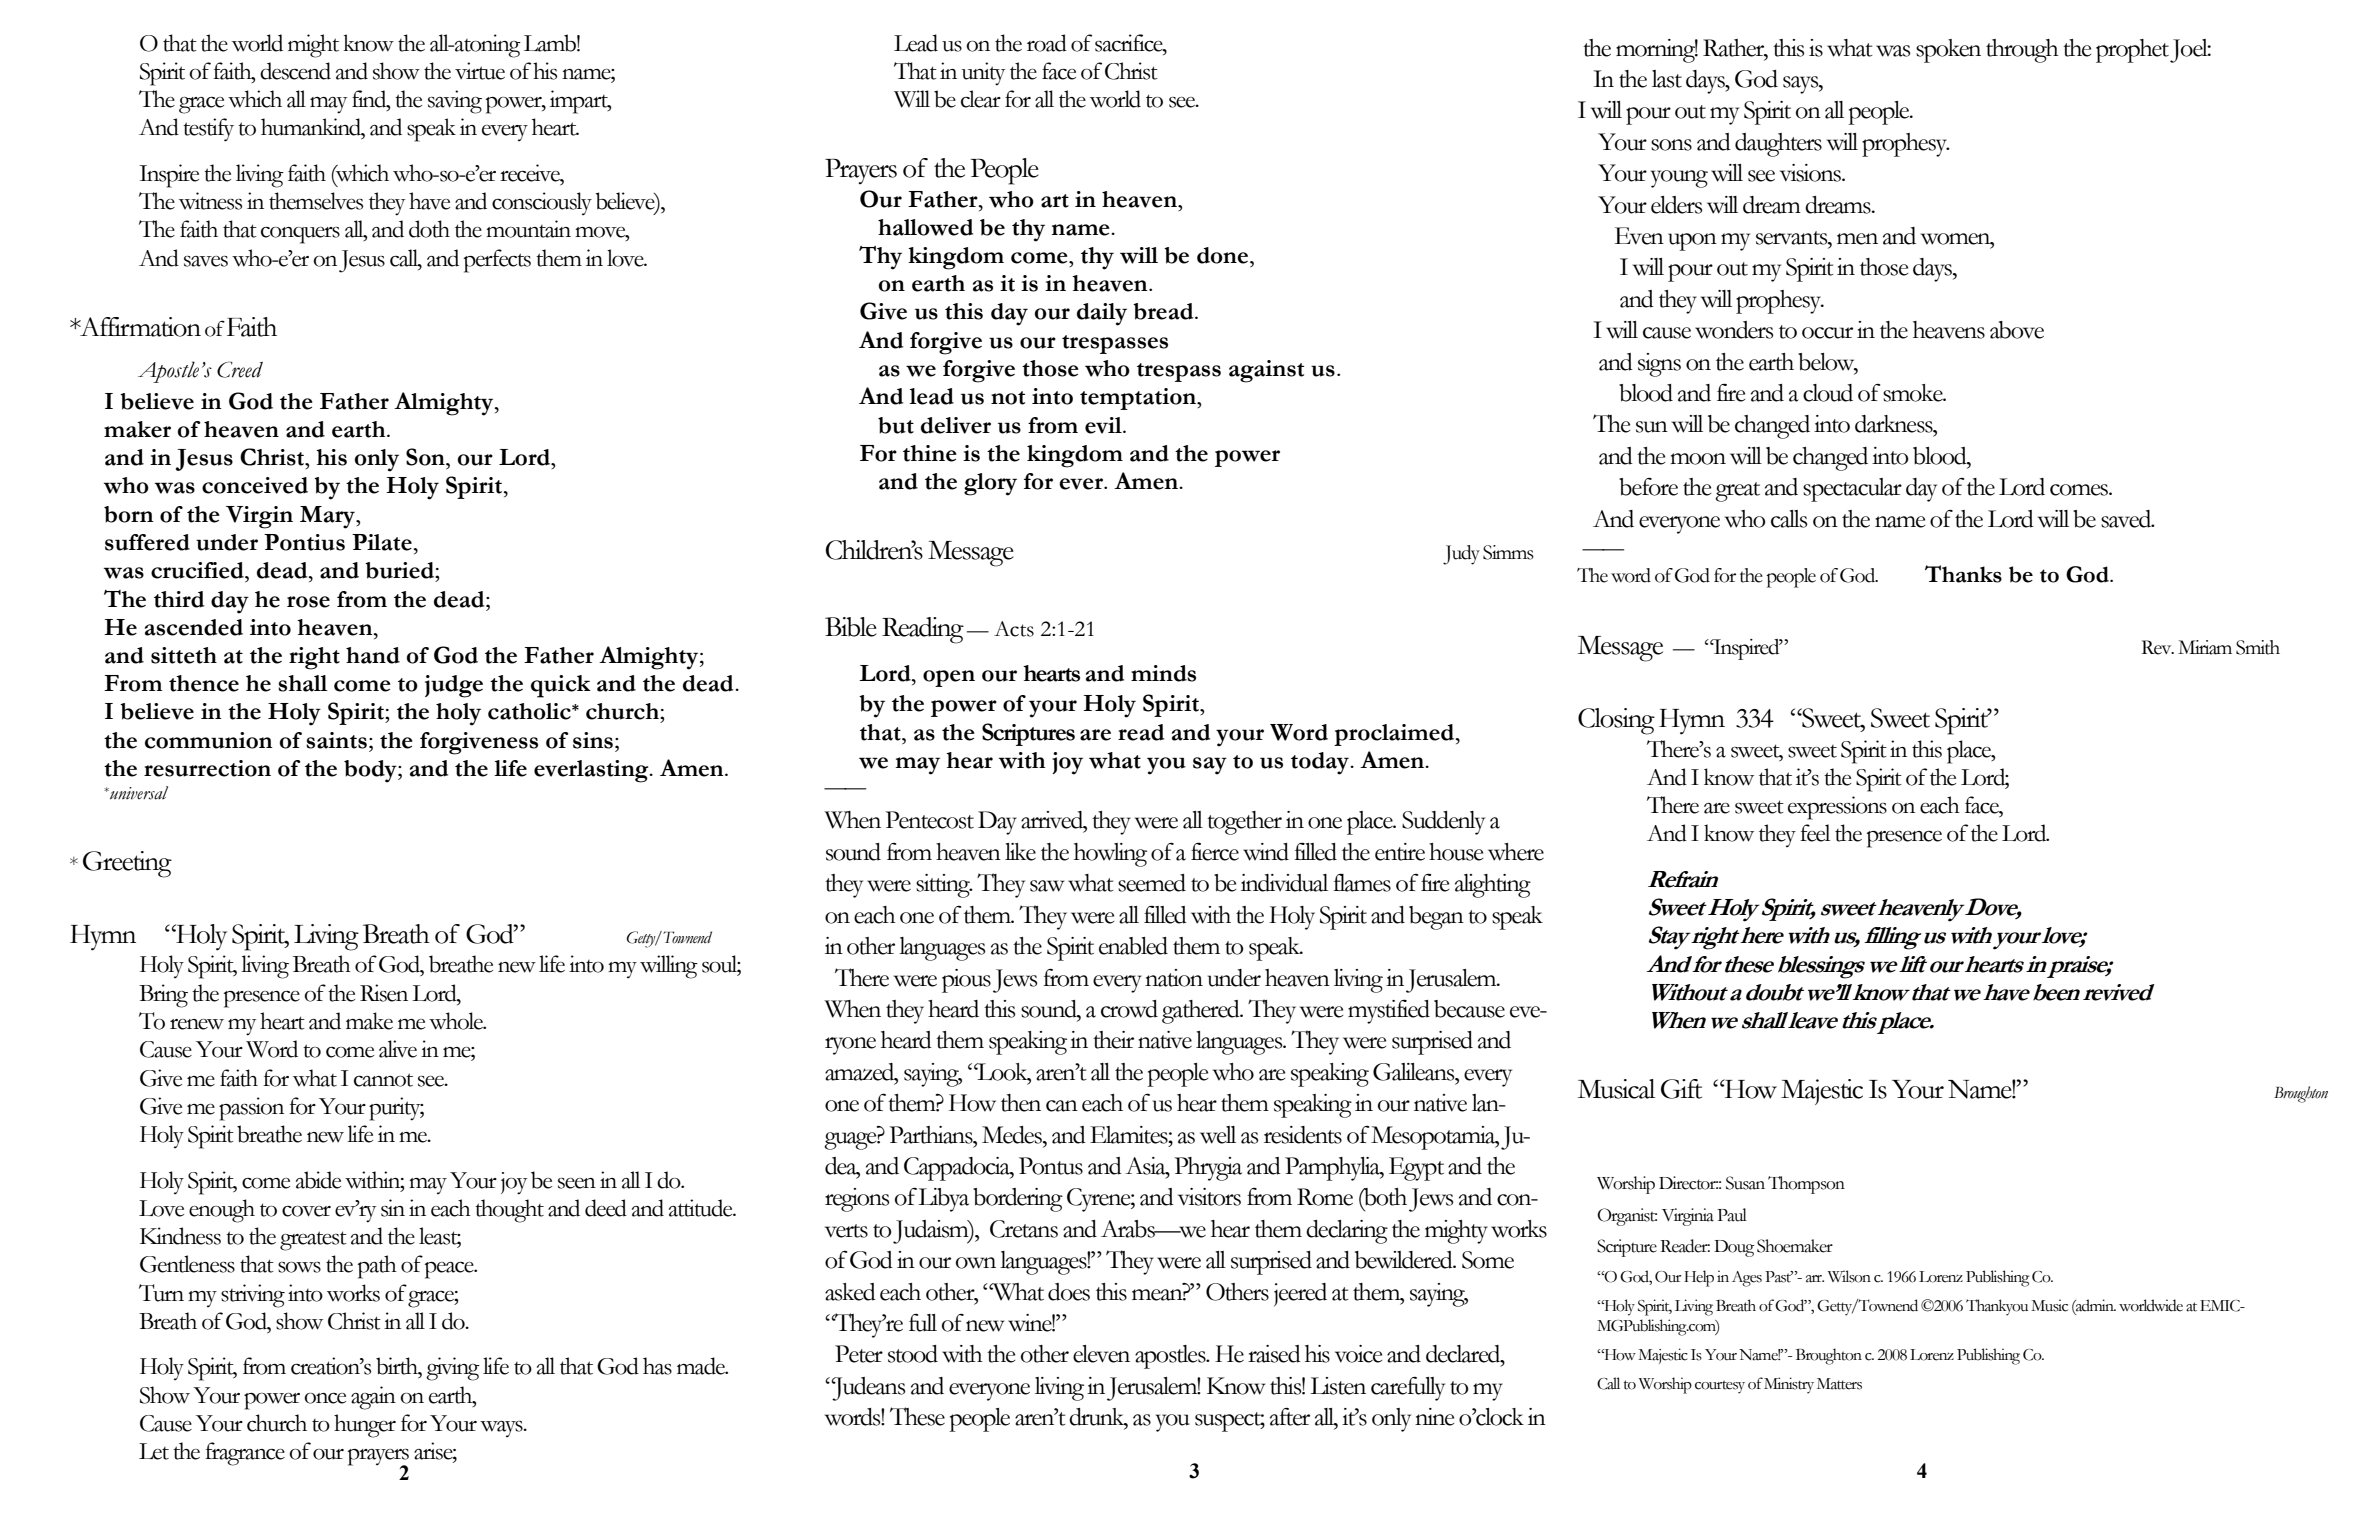 The image size is (2364, 1530). What do you see at coordinates (1130, 43) in the image?
I see `sacrifice` at bounding box center [1130, 43].
